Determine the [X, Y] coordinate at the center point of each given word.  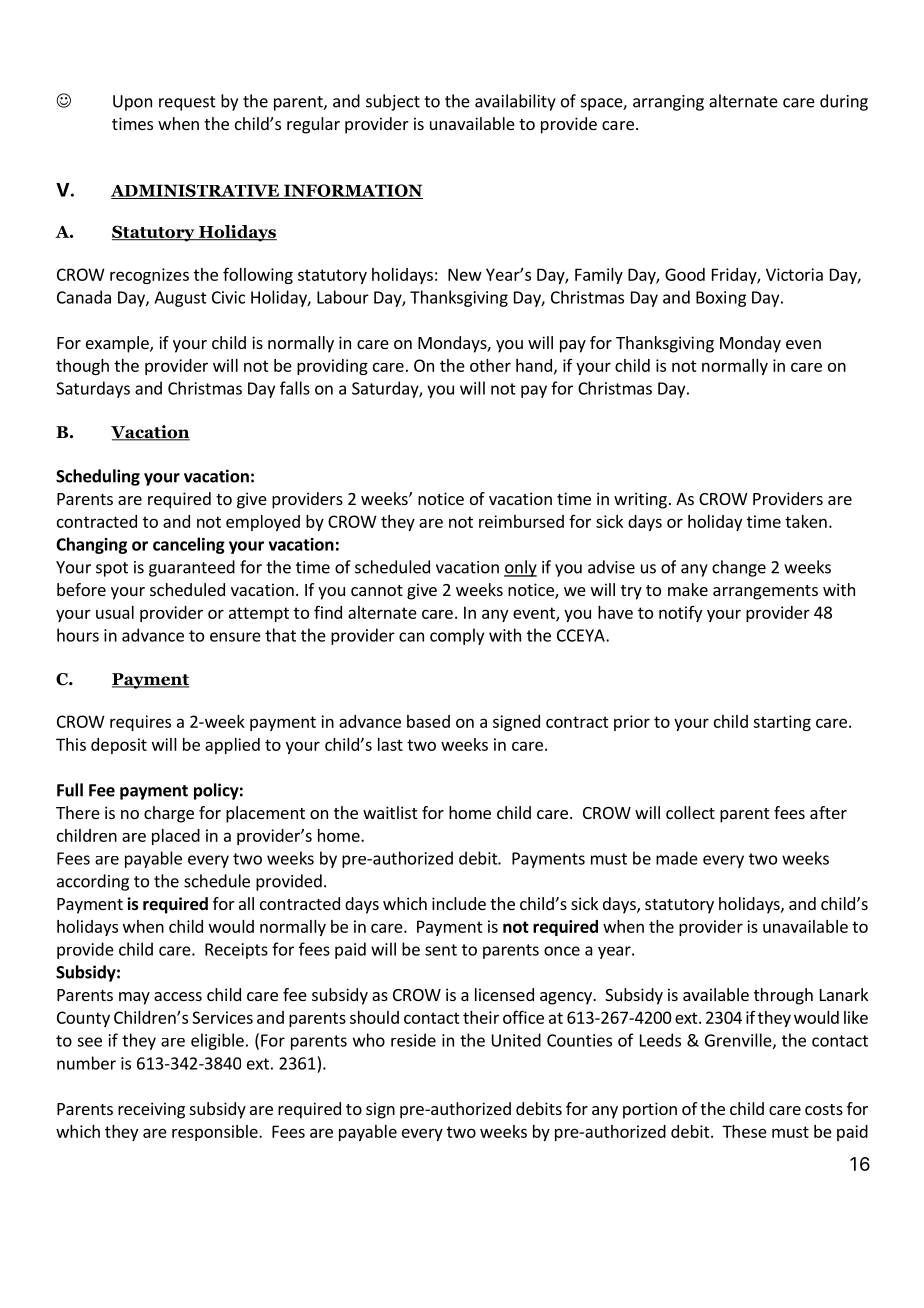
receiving [151, 1110]
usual [115, 612]
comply [457, 636]
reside [413, 1040]
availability [515, 102]
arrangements [765, 592]
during [844, 102]
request [187, 103]
